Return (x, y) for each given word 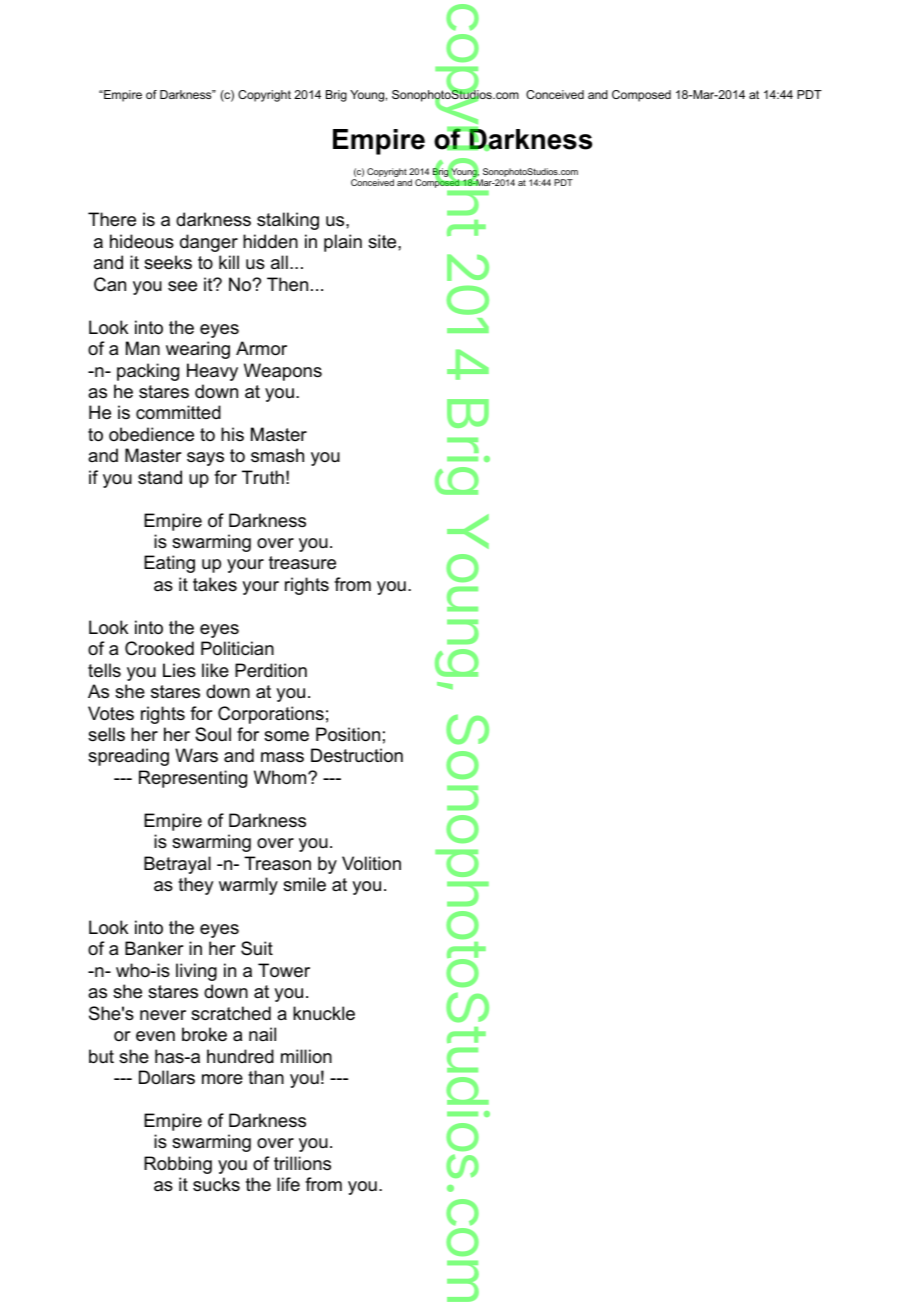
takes (215, 584)
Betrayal (177, 865)
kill (229, 262)
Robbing (178, 1165)
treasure (302, 563)
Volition (371, 863)
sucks (216, 1184)
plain (343, 243)
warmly (248, 886)
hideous (142, 241)
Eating (169, 564)
